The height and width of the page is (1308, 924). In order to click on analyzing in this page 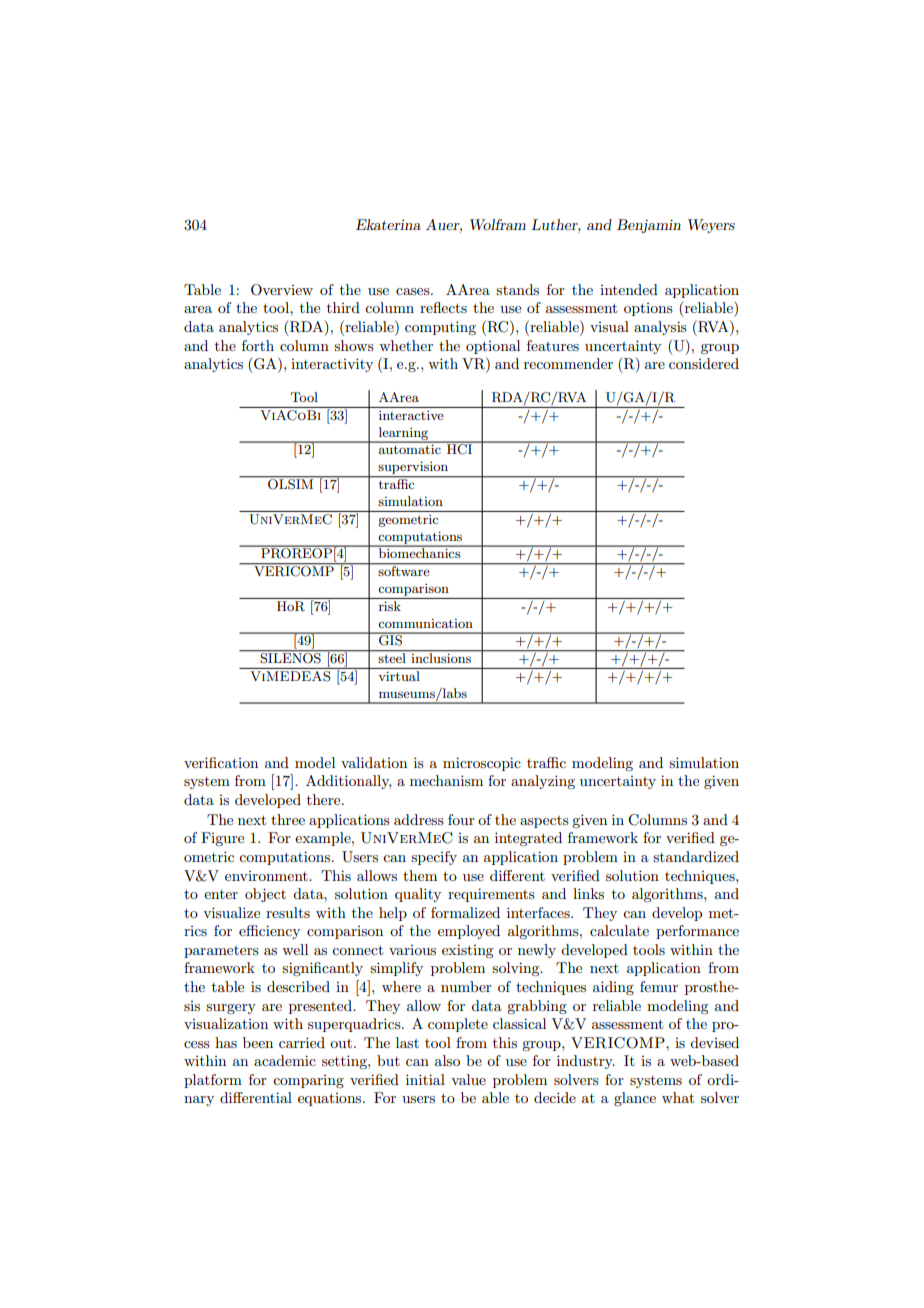, I will do `click(543, 782)`.
